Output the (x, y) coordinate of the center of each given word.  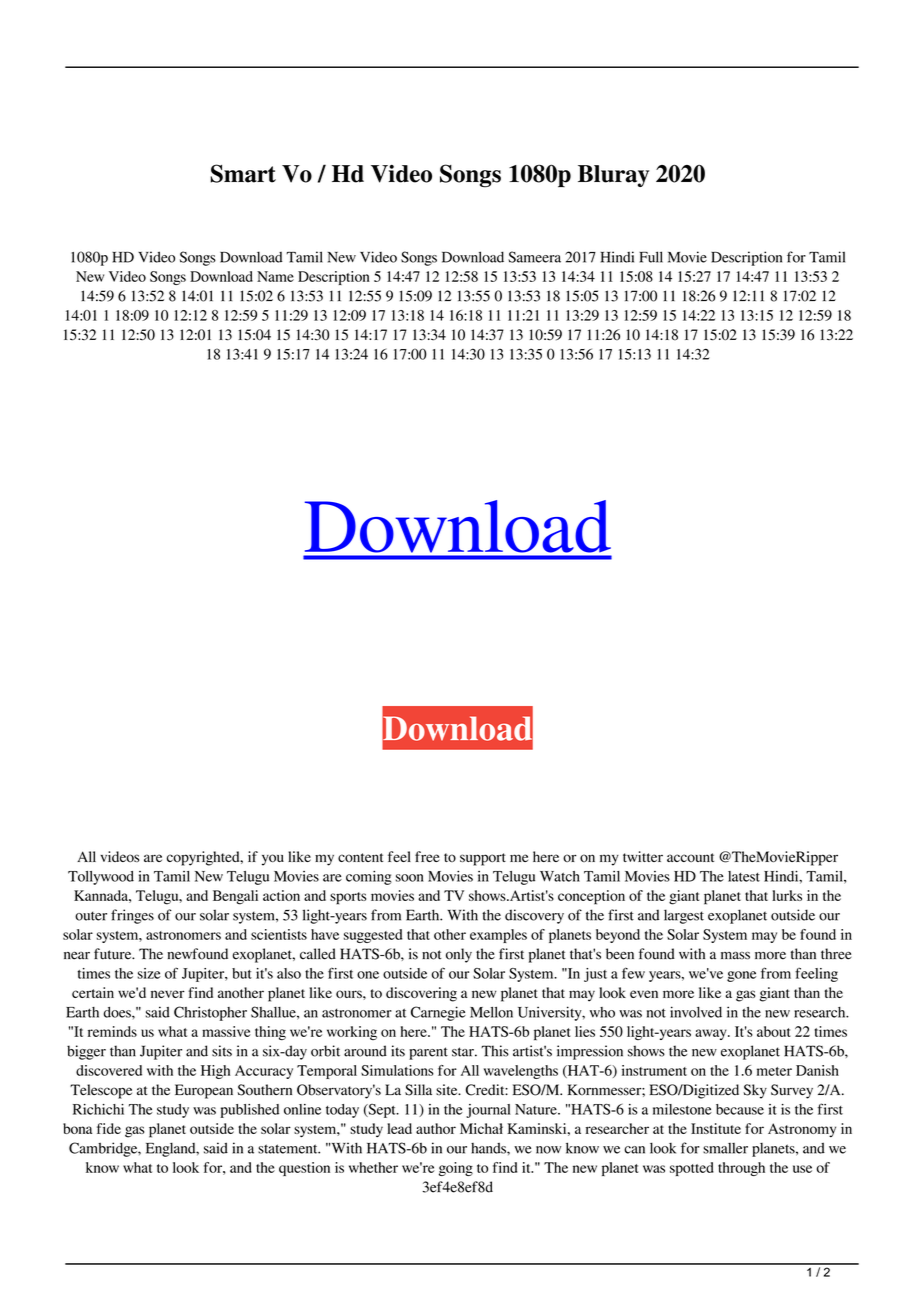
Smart (243, 173)
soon (410, 878)
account (690, 857)
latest (744, 876)
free (427, 856)
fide (109, 1128)
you (273, 860)
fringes (132, 916)
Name (275, 276)
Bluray (613, 176)
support (483, 859)
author (436, 1128)
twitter (643, 856)
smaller (725, 1148)
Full (651, 257)
